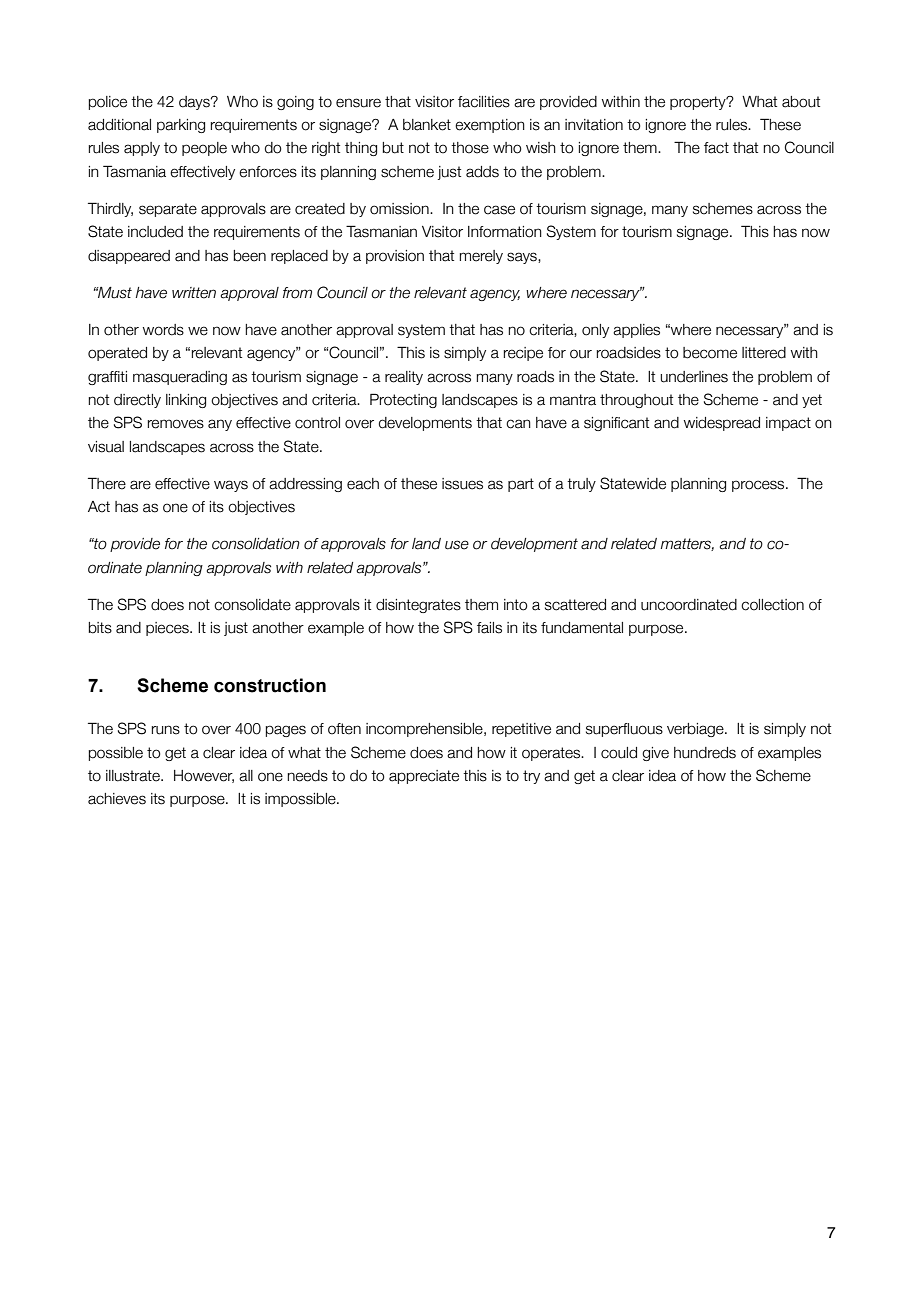  Describe the element at coordinates (772, 605) in the screenshot. I see `collection` at that location.
